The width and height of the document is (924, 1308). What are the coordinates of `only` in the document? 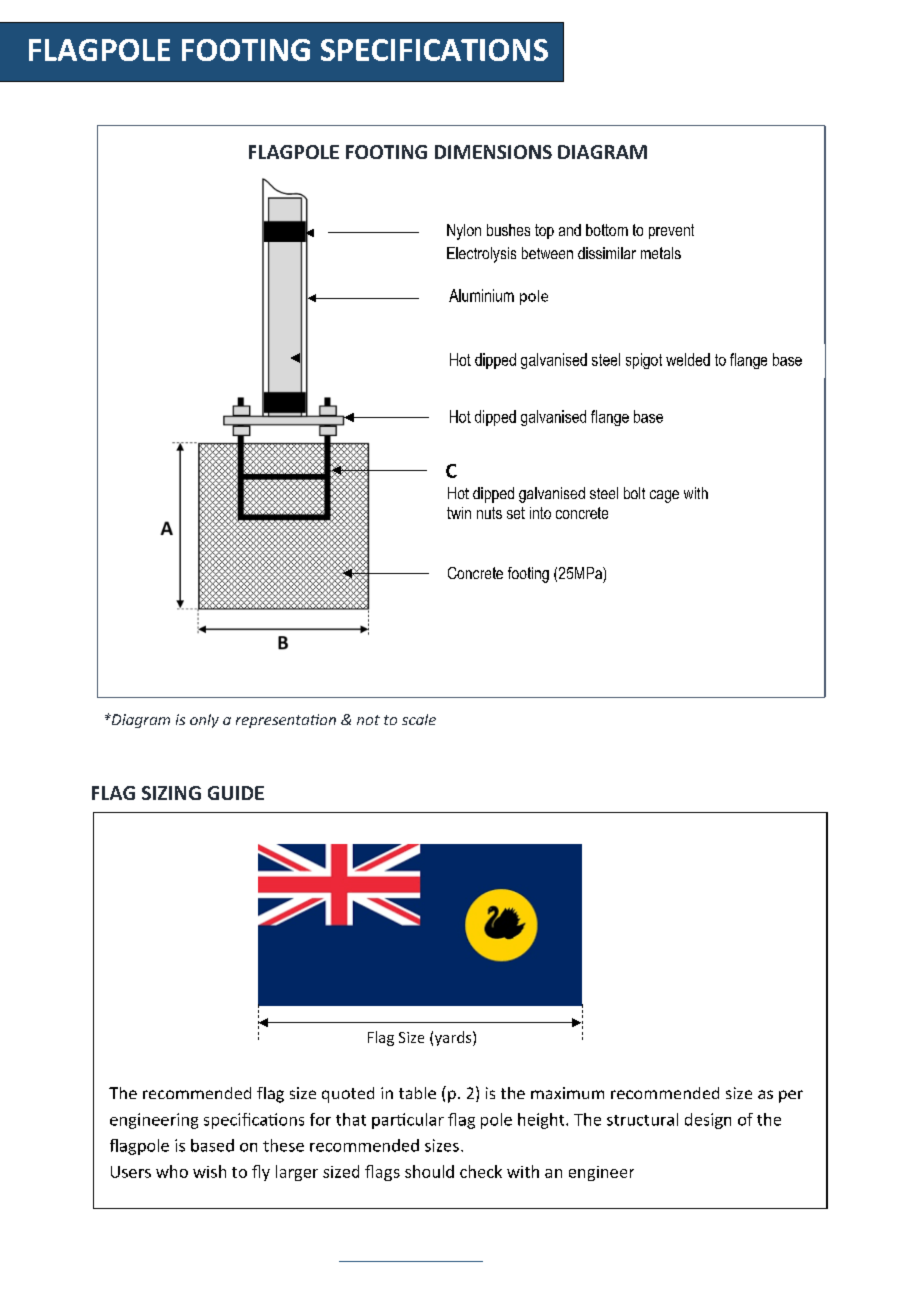 It's located at (204, 721).
